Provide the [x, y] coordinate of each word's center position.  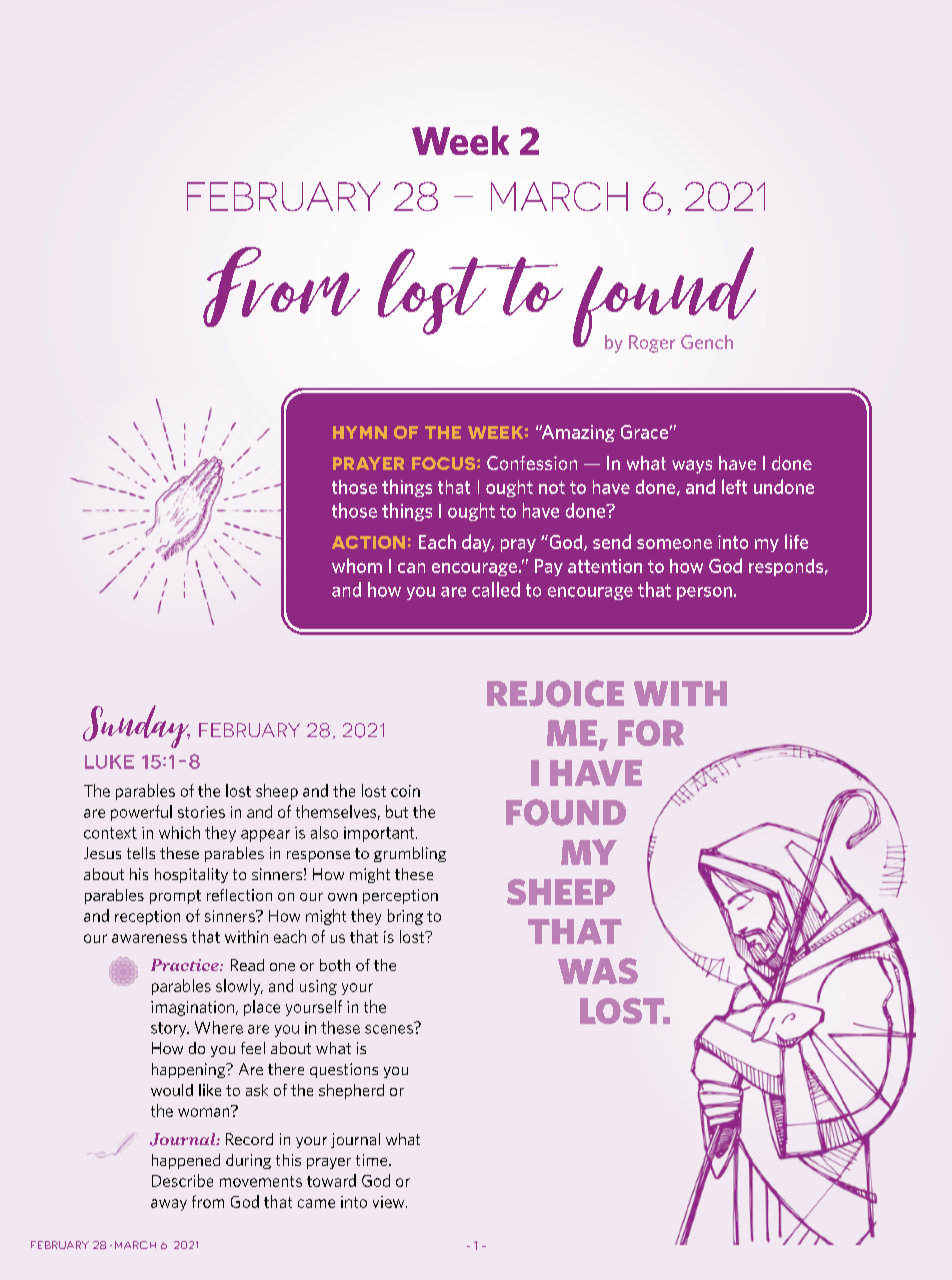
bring [405, 917]
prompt [175, 897]
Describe [182, 1180]
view [390, 1202]
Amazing [577, 433]
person [704, 593]
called [496, 589]
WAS [598, 971]
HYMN [360, 432]
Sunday [136, 726]
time [373, 1160]
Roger [652, 344]
